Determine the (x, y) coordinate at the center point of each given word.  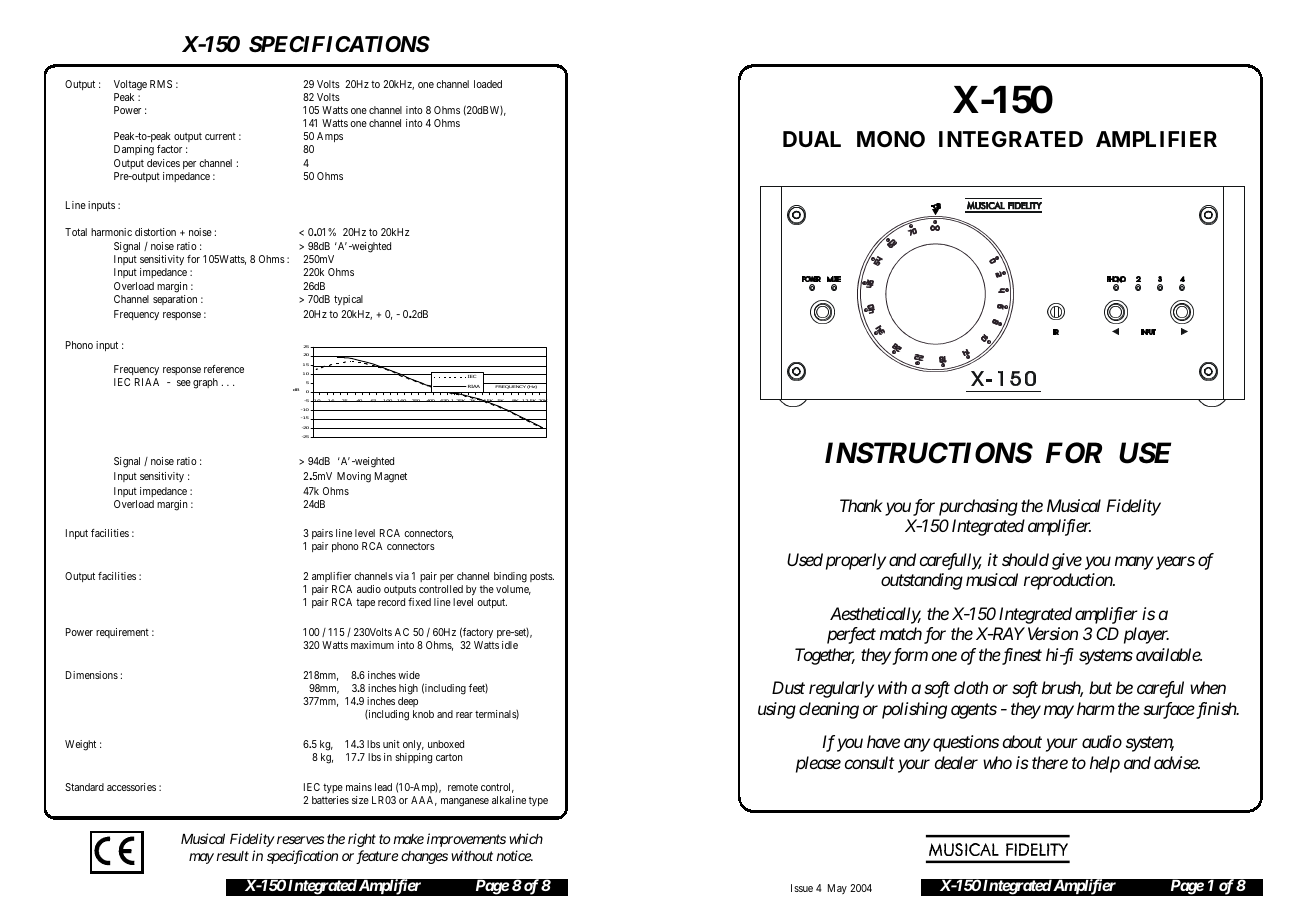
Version (1053, 633)
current (220, 136)
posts (542, 577)
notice (514, 855)
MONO (891, 139)
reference (224, 369)
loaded (488, 84)
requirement (122, 633)
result (232, 856)
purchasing (978, 507)
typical (348, 300)
